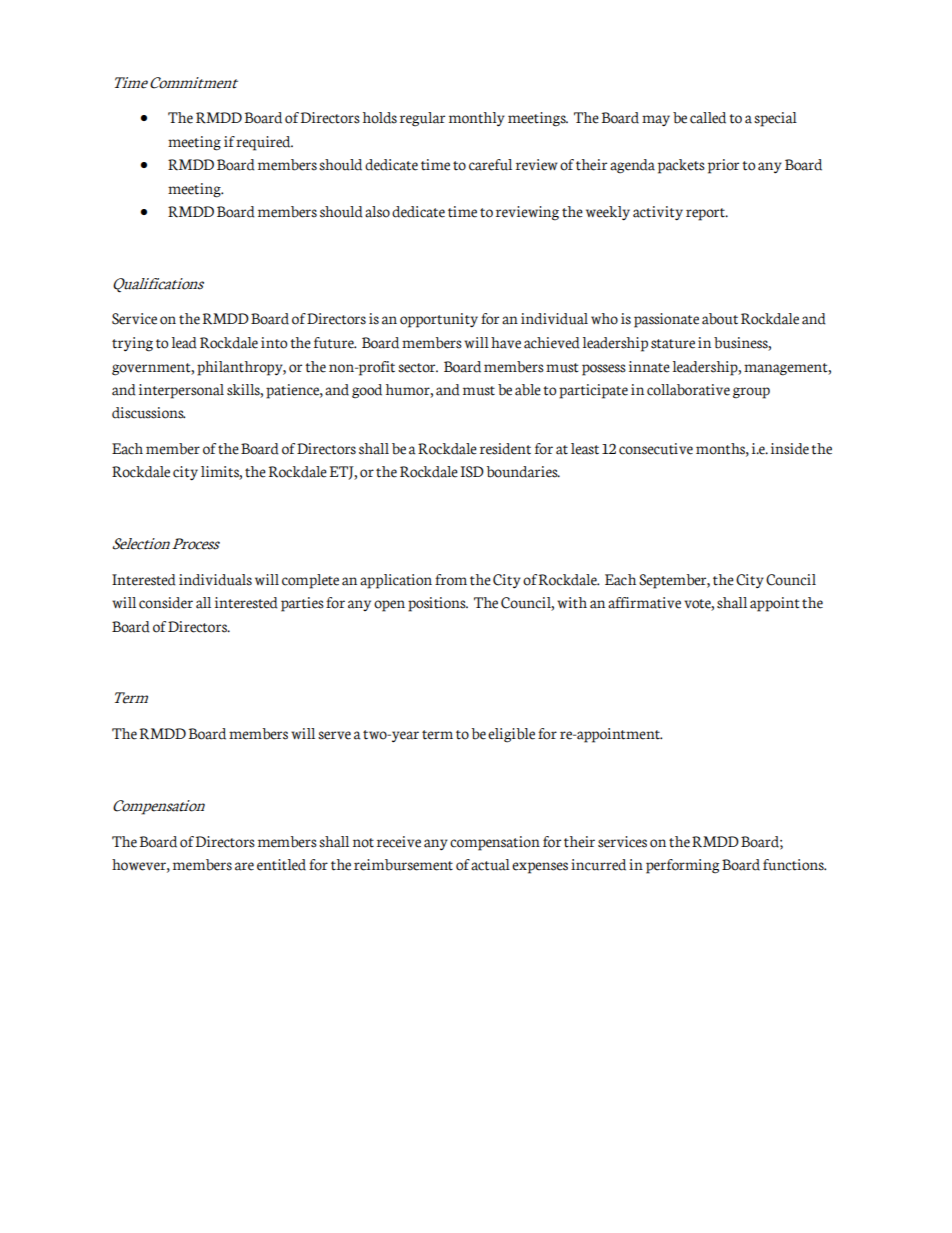  I want to click on monthly, so click(477, 119).
